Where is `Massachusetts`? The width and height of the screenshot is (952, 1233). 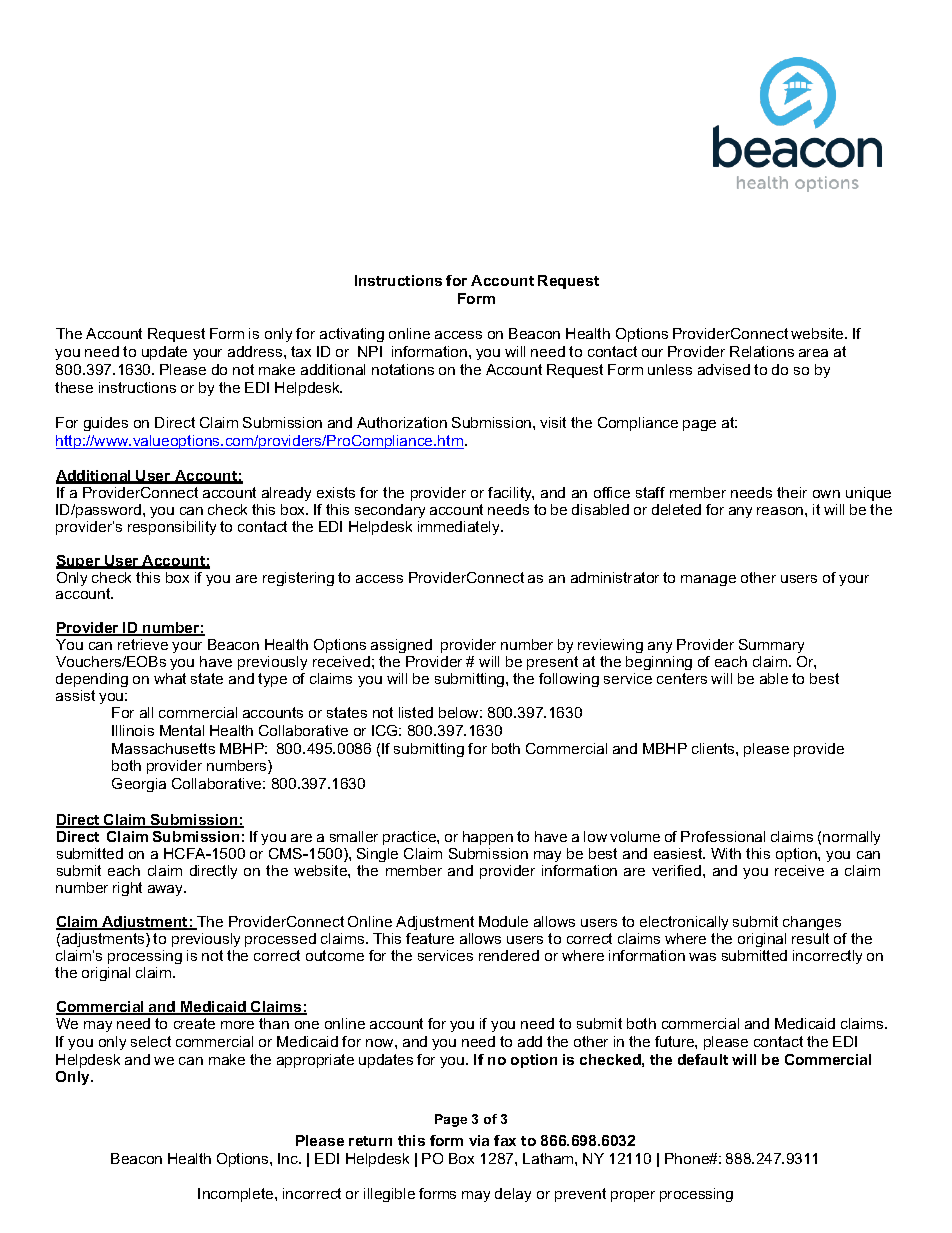 Massachusetts is located at coordinates (163, 748).
